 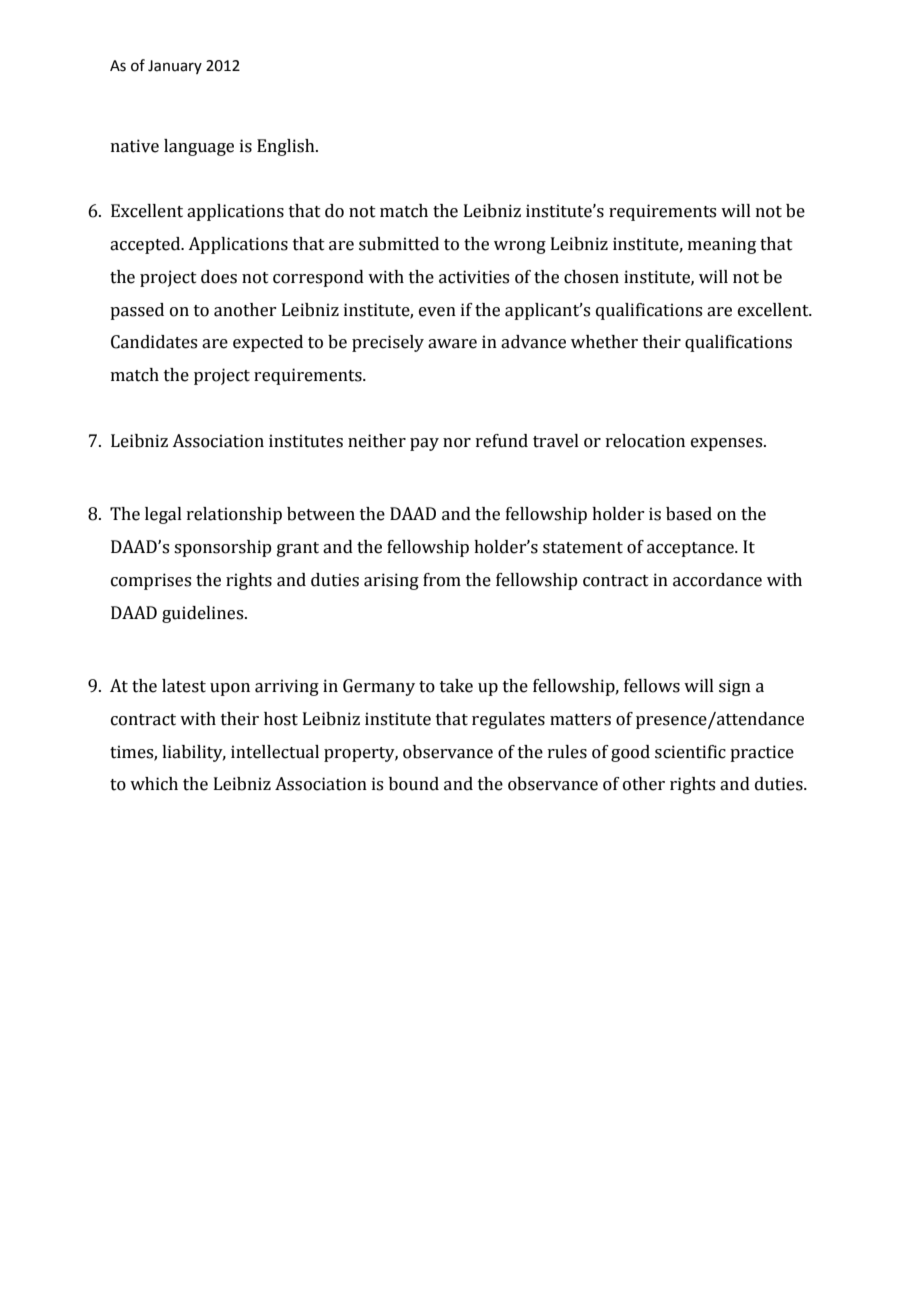 What do you see at coordinates (645, 441) in the screenshot?
I see `relocation` at bounding box center [645, 441].
